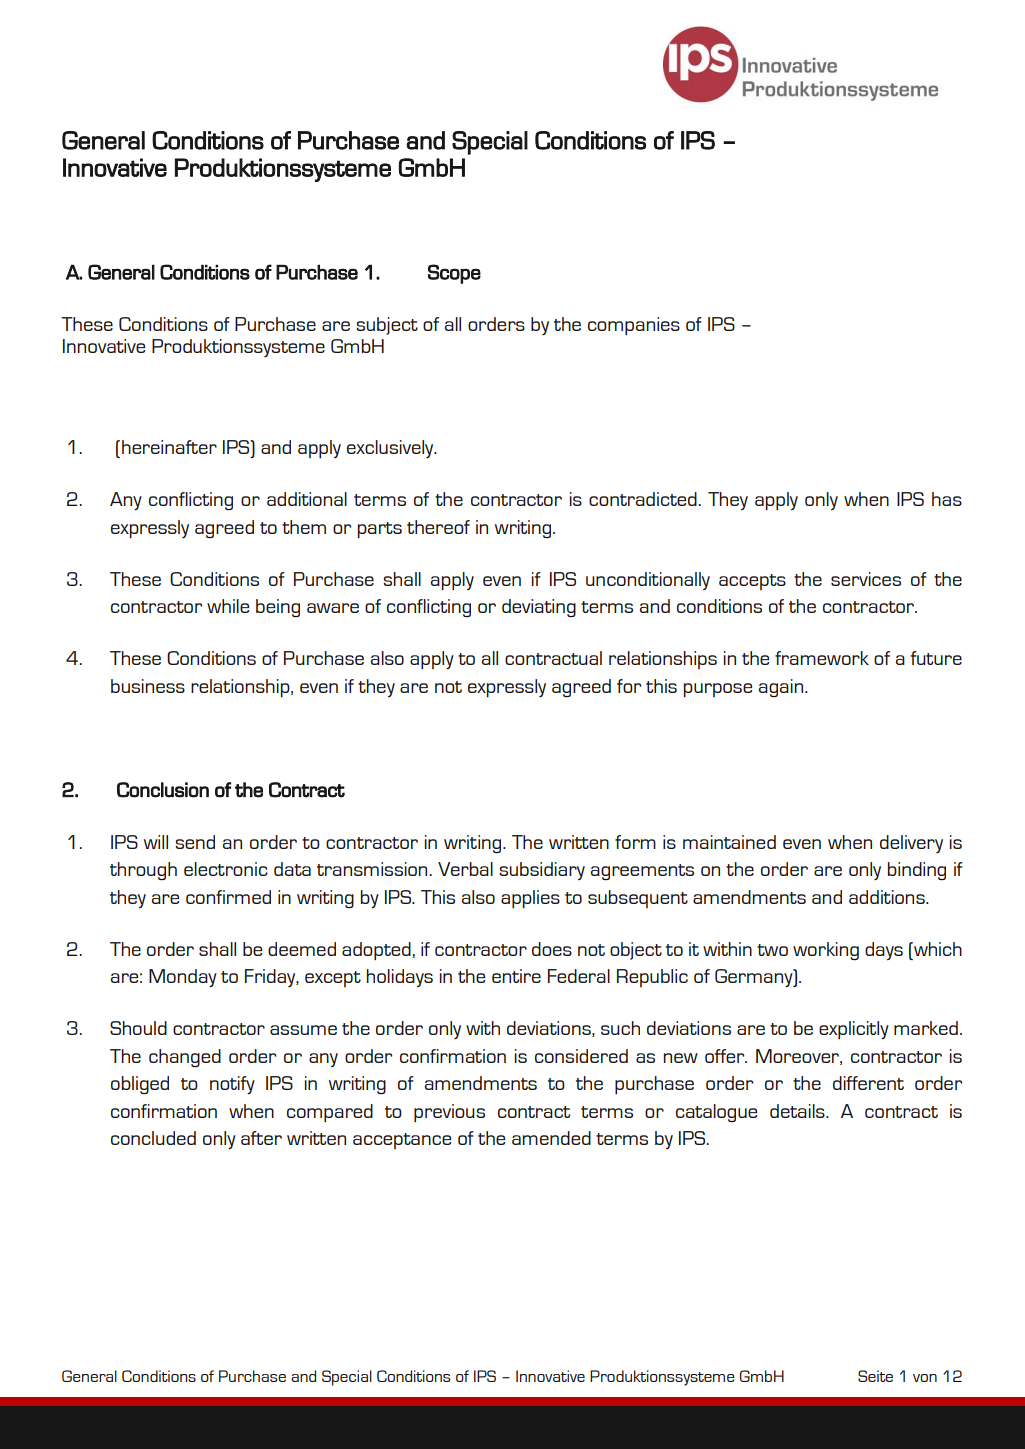 The image size is (1025, 1449). I want to click on companies, so click(634, 326).
